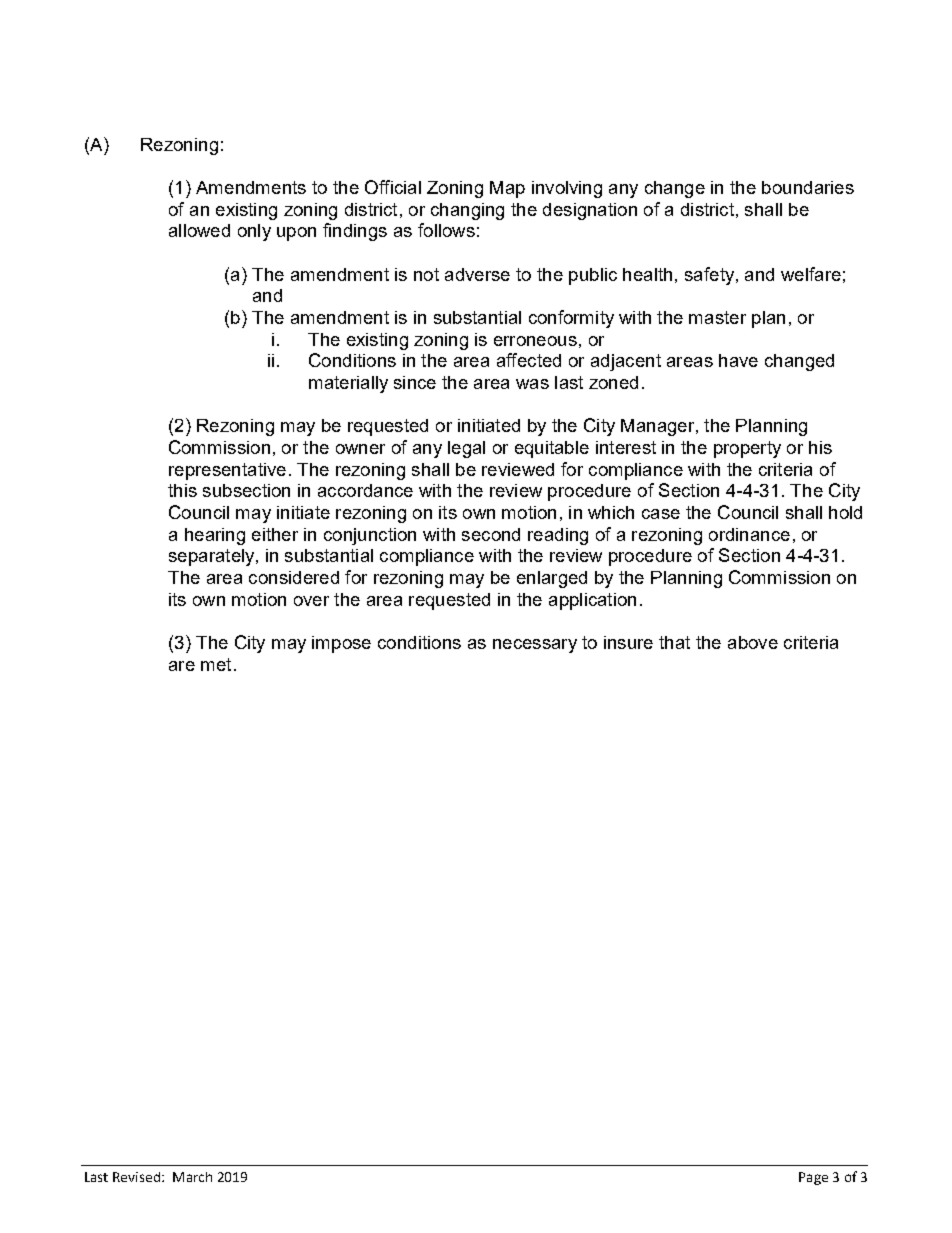 Image resolution: width=952 pixels, height=1233 pixels. What do you see at coordinates (199, 230) in the screenshot?
I see `allowed` at bounding box center [199, 230].
